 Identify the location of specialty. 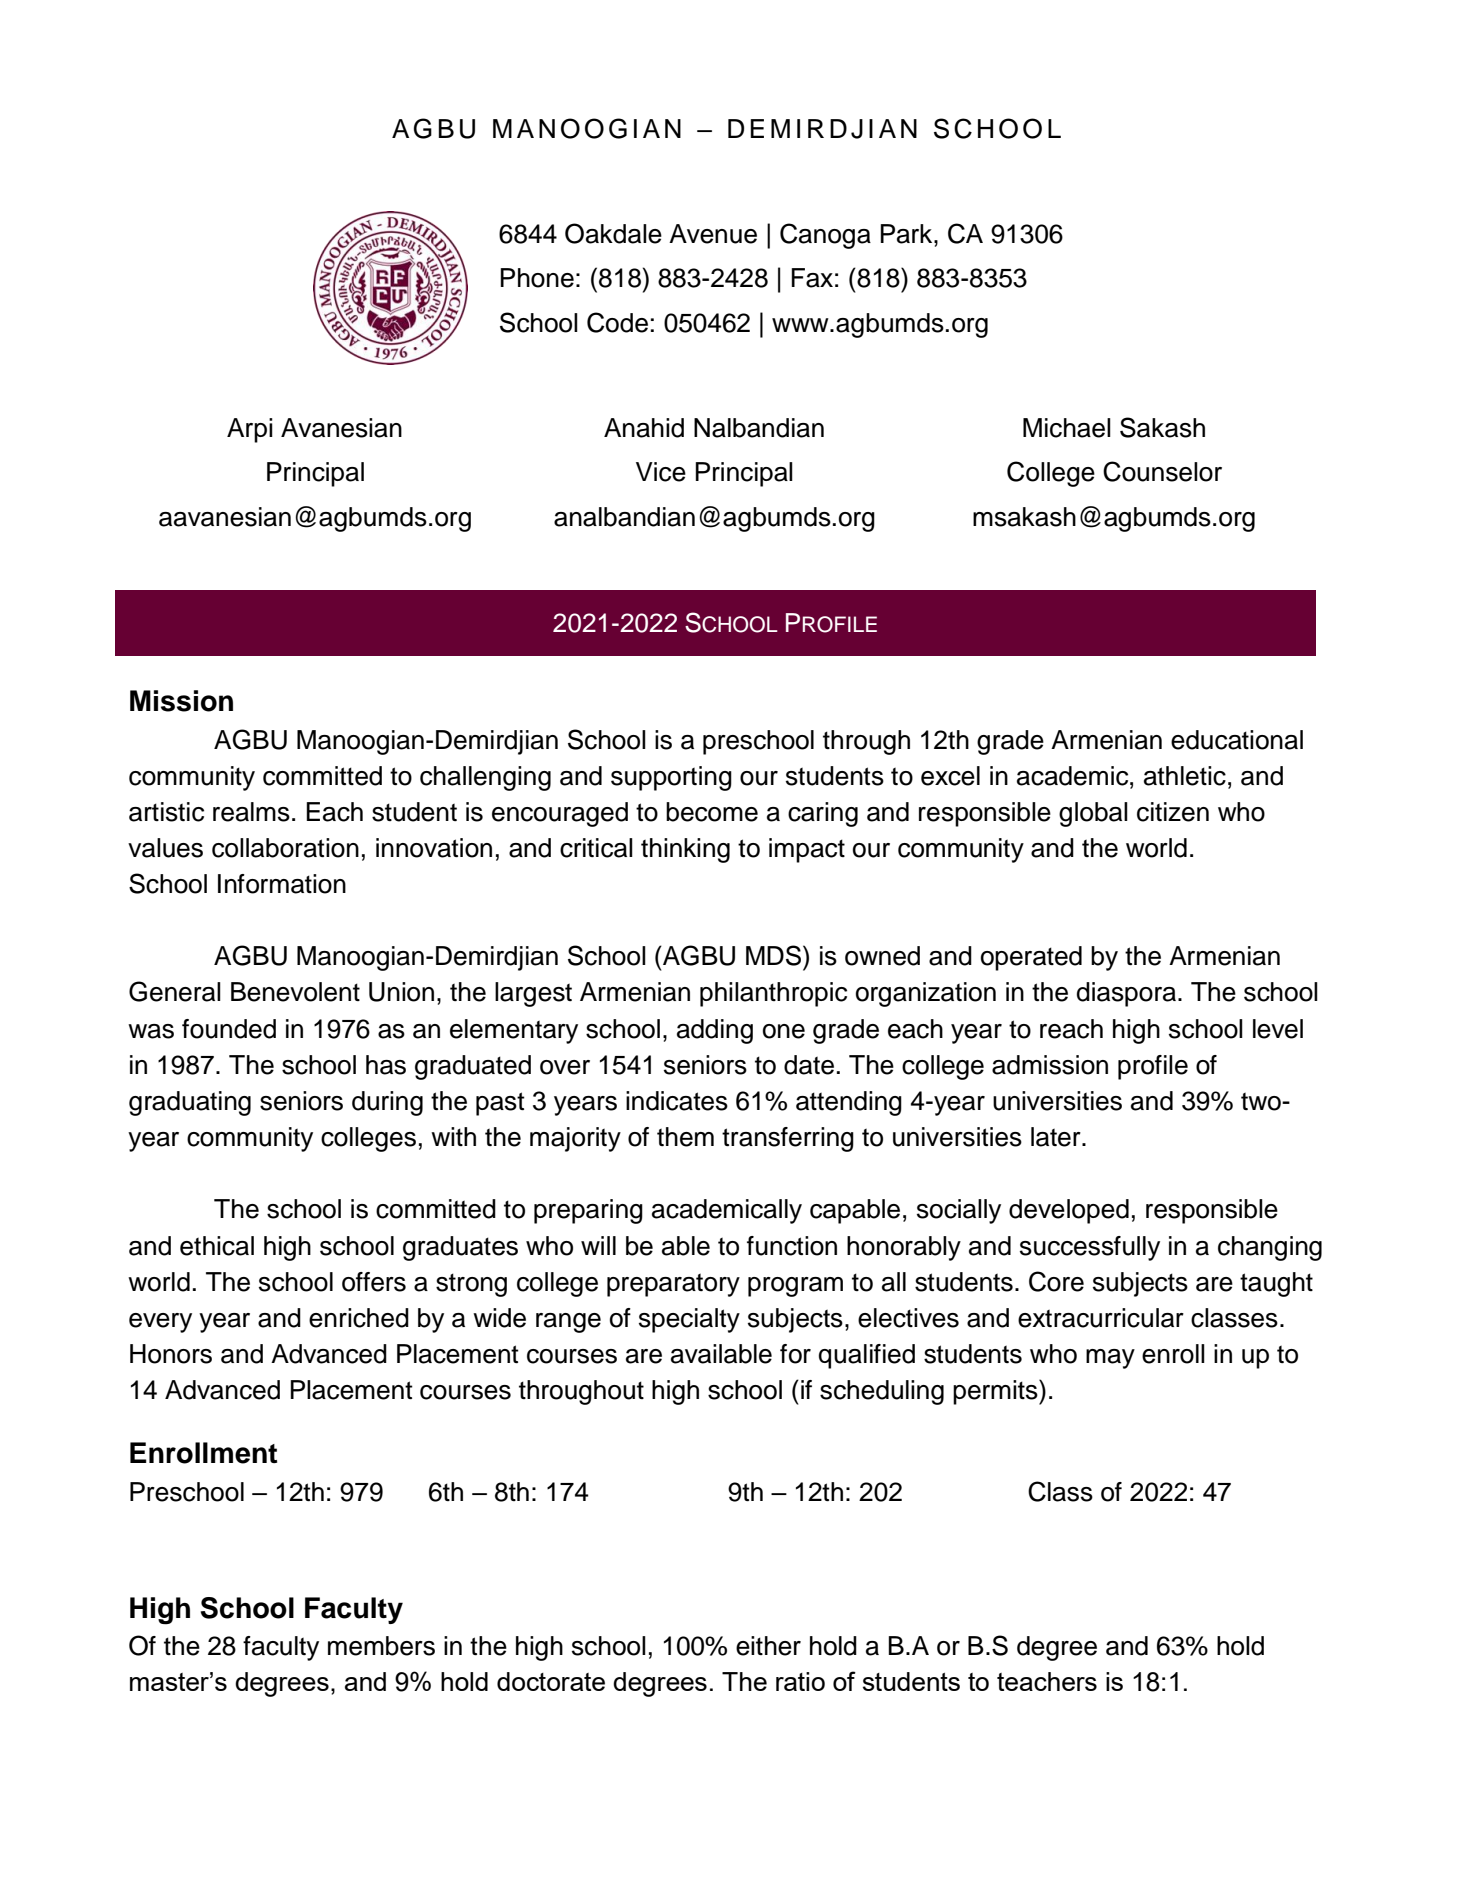
(689, 1320).
